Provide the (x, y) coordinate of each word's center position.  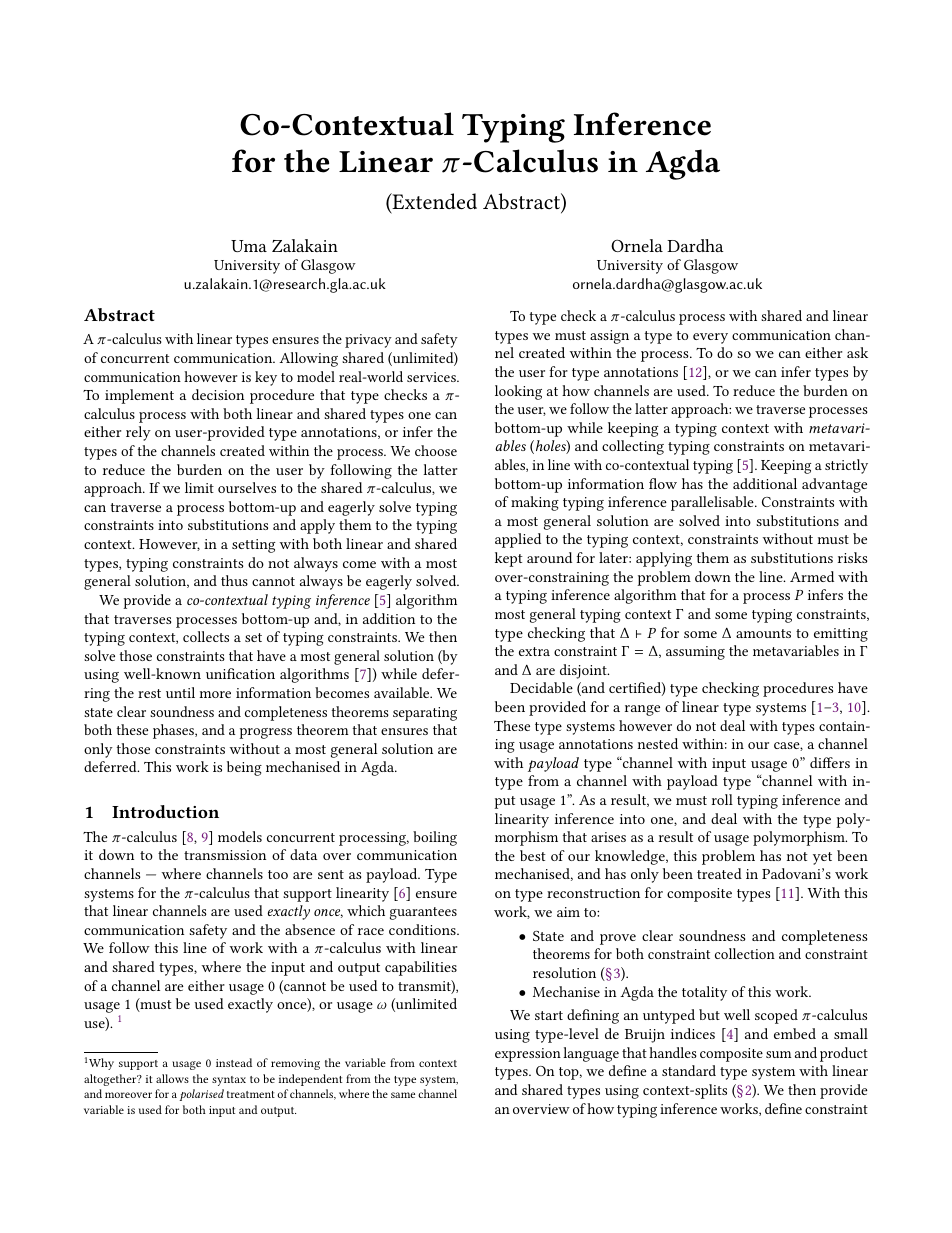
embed (795, 1033)
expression (528, 1055)
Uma (249, 246)
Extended (433, 202)
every (710, 338)
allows (172, 1078)
